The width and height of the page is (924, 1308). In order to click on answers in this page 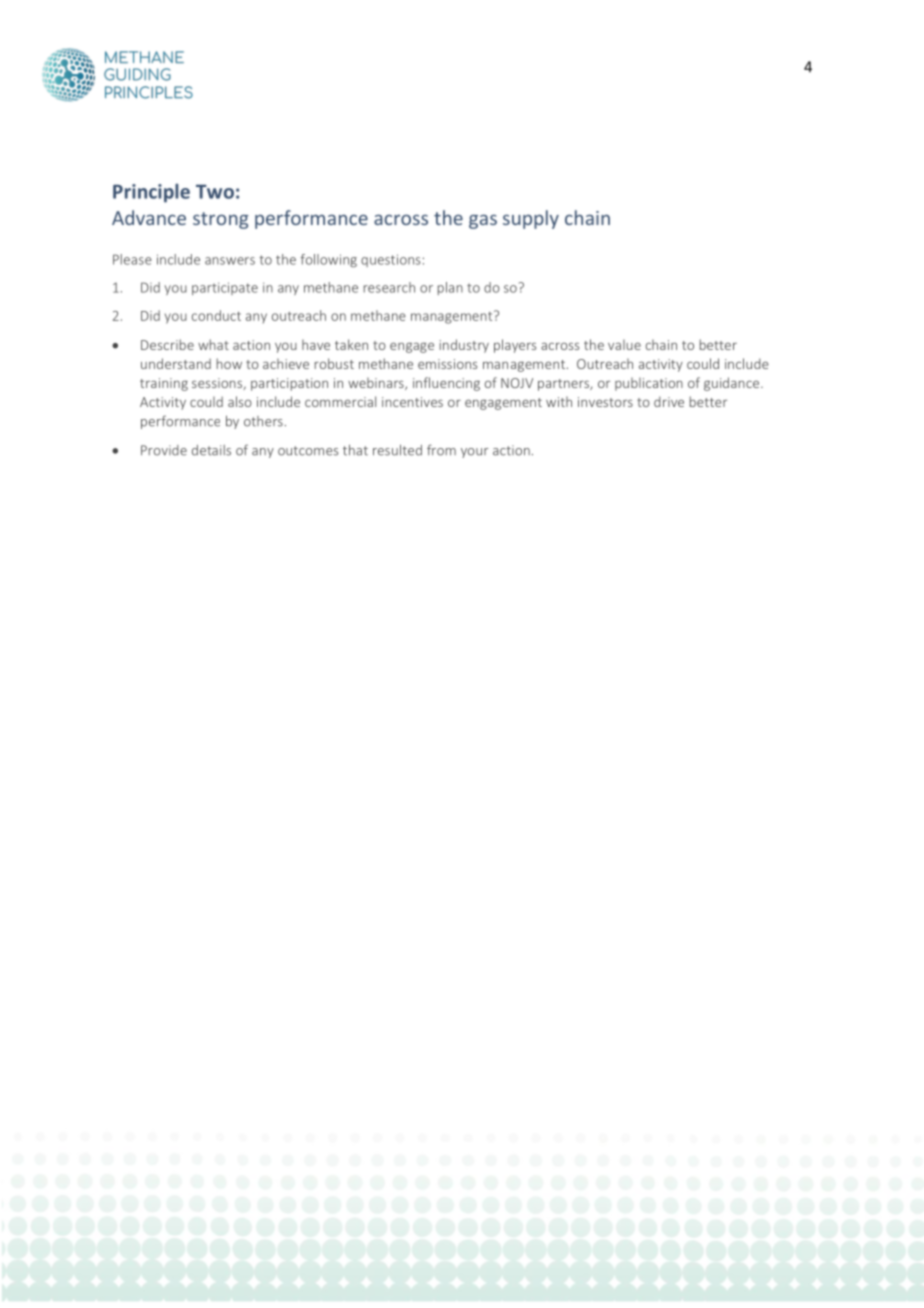, I will do `click(230, 261)`.
